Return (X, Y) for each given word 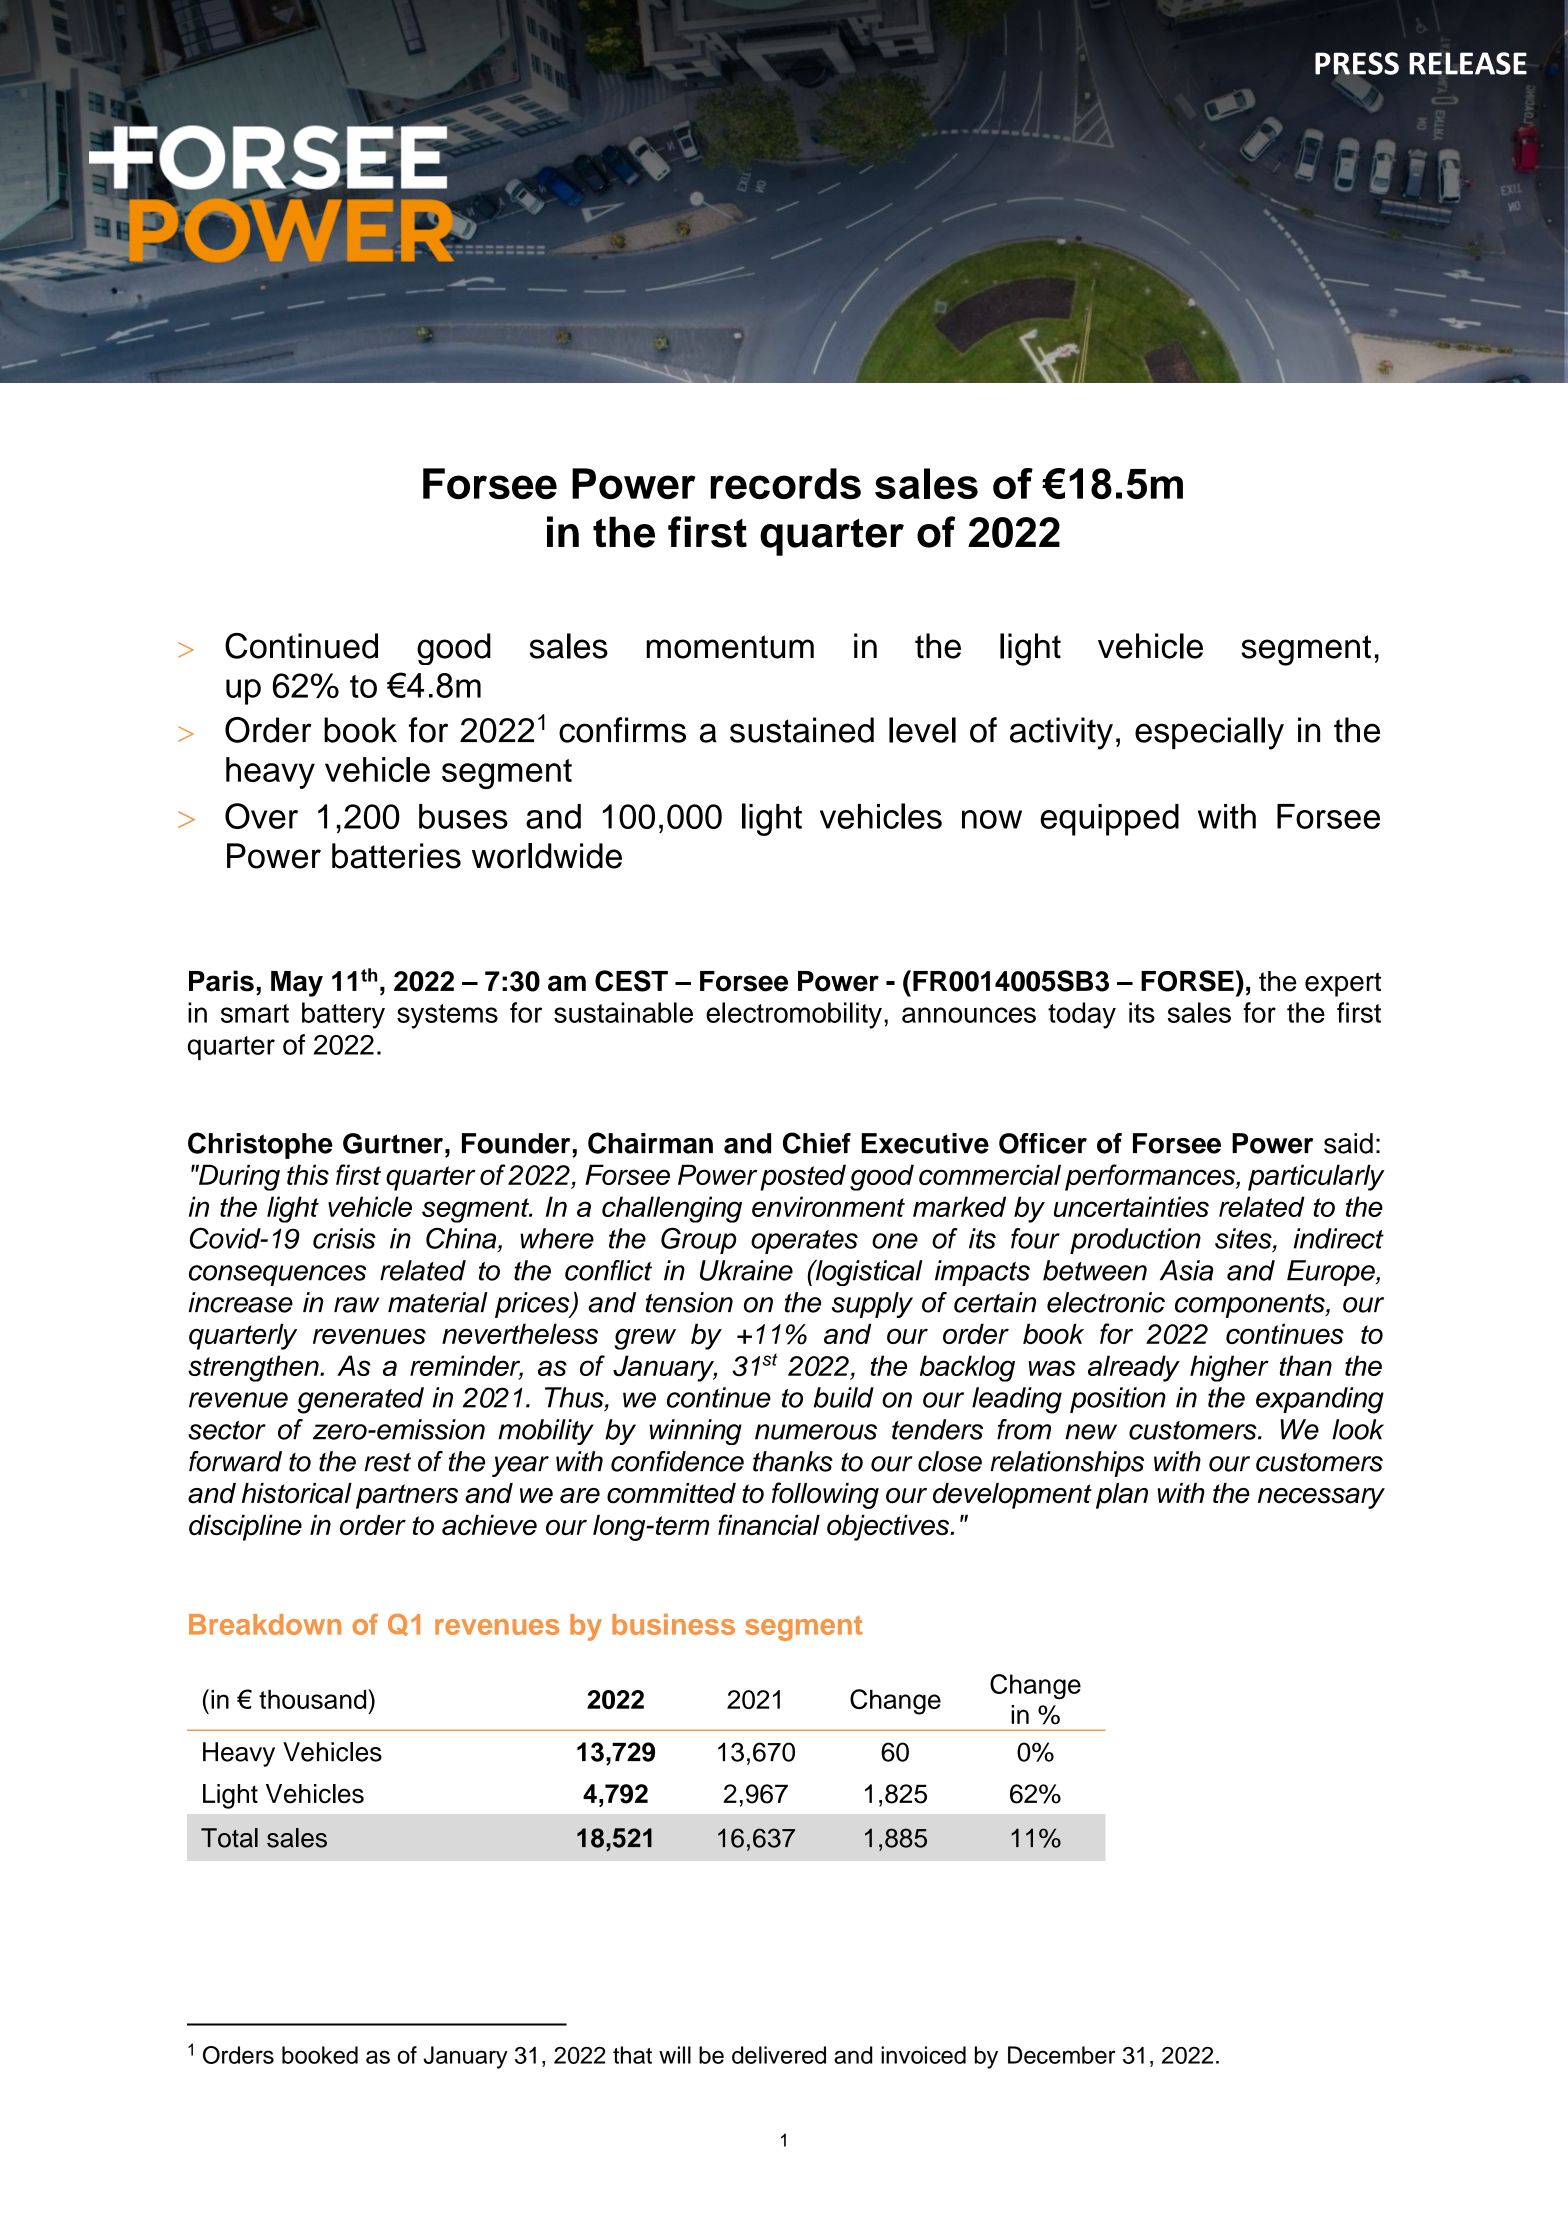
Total (229, 1838)
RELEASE (1468, 63)
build (844, 1397)
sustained (802, 730)
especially (1209, 733)
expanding (1320, 1400)
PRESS (1357, 64)
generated (360, 1400)
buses (463, 816)
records (785, 483)
